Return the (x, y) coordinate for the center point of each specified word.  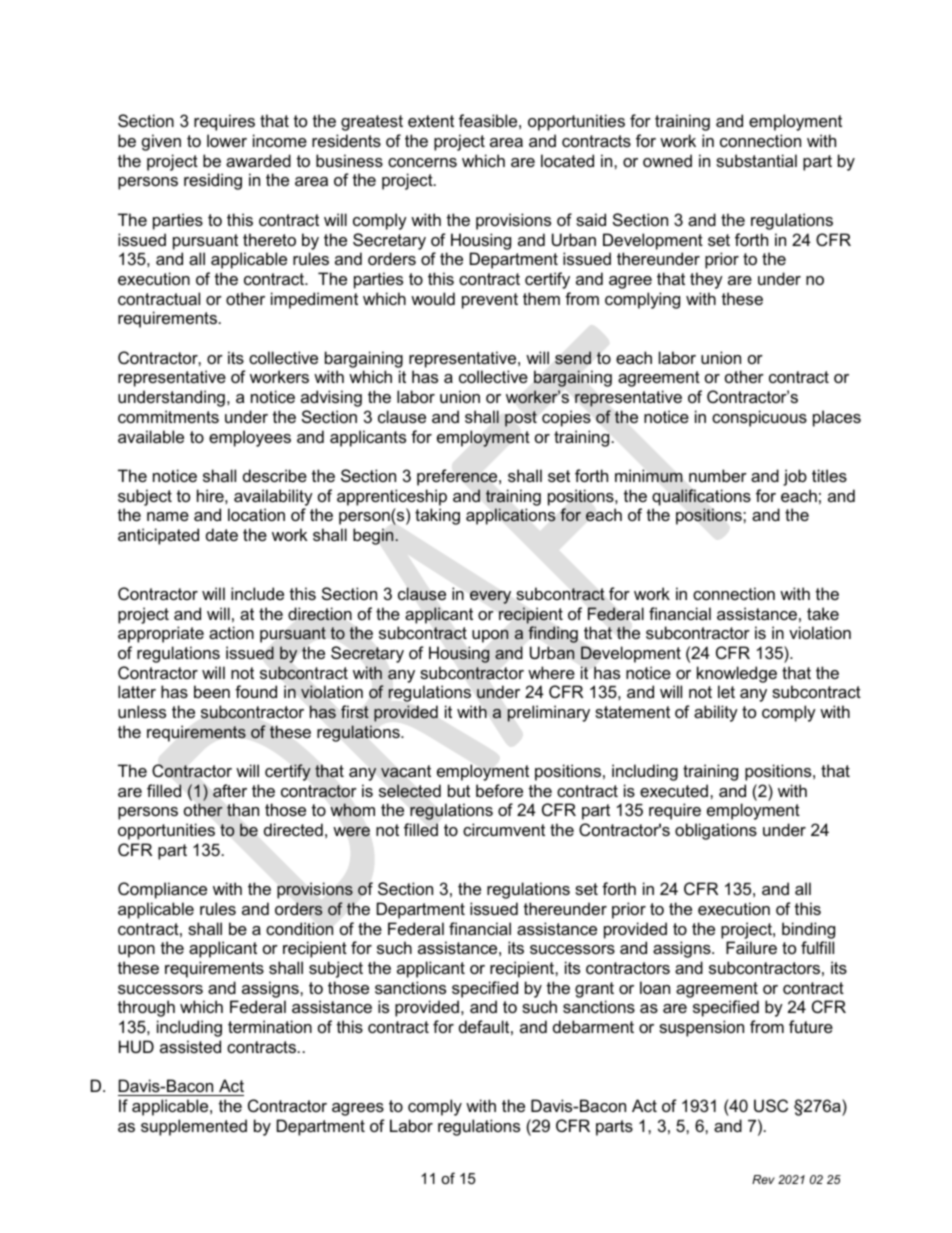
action (231, 632)
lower (227, 140)
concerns (422, 162)
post (521, 419)
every (490, 597)
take (823, 613)
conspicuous (759, 418)
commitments (168, 416)
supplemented (194, 1127)
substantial (756, 160)
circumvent (504, 829)
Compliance (162, 890)
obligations (716, 831)
